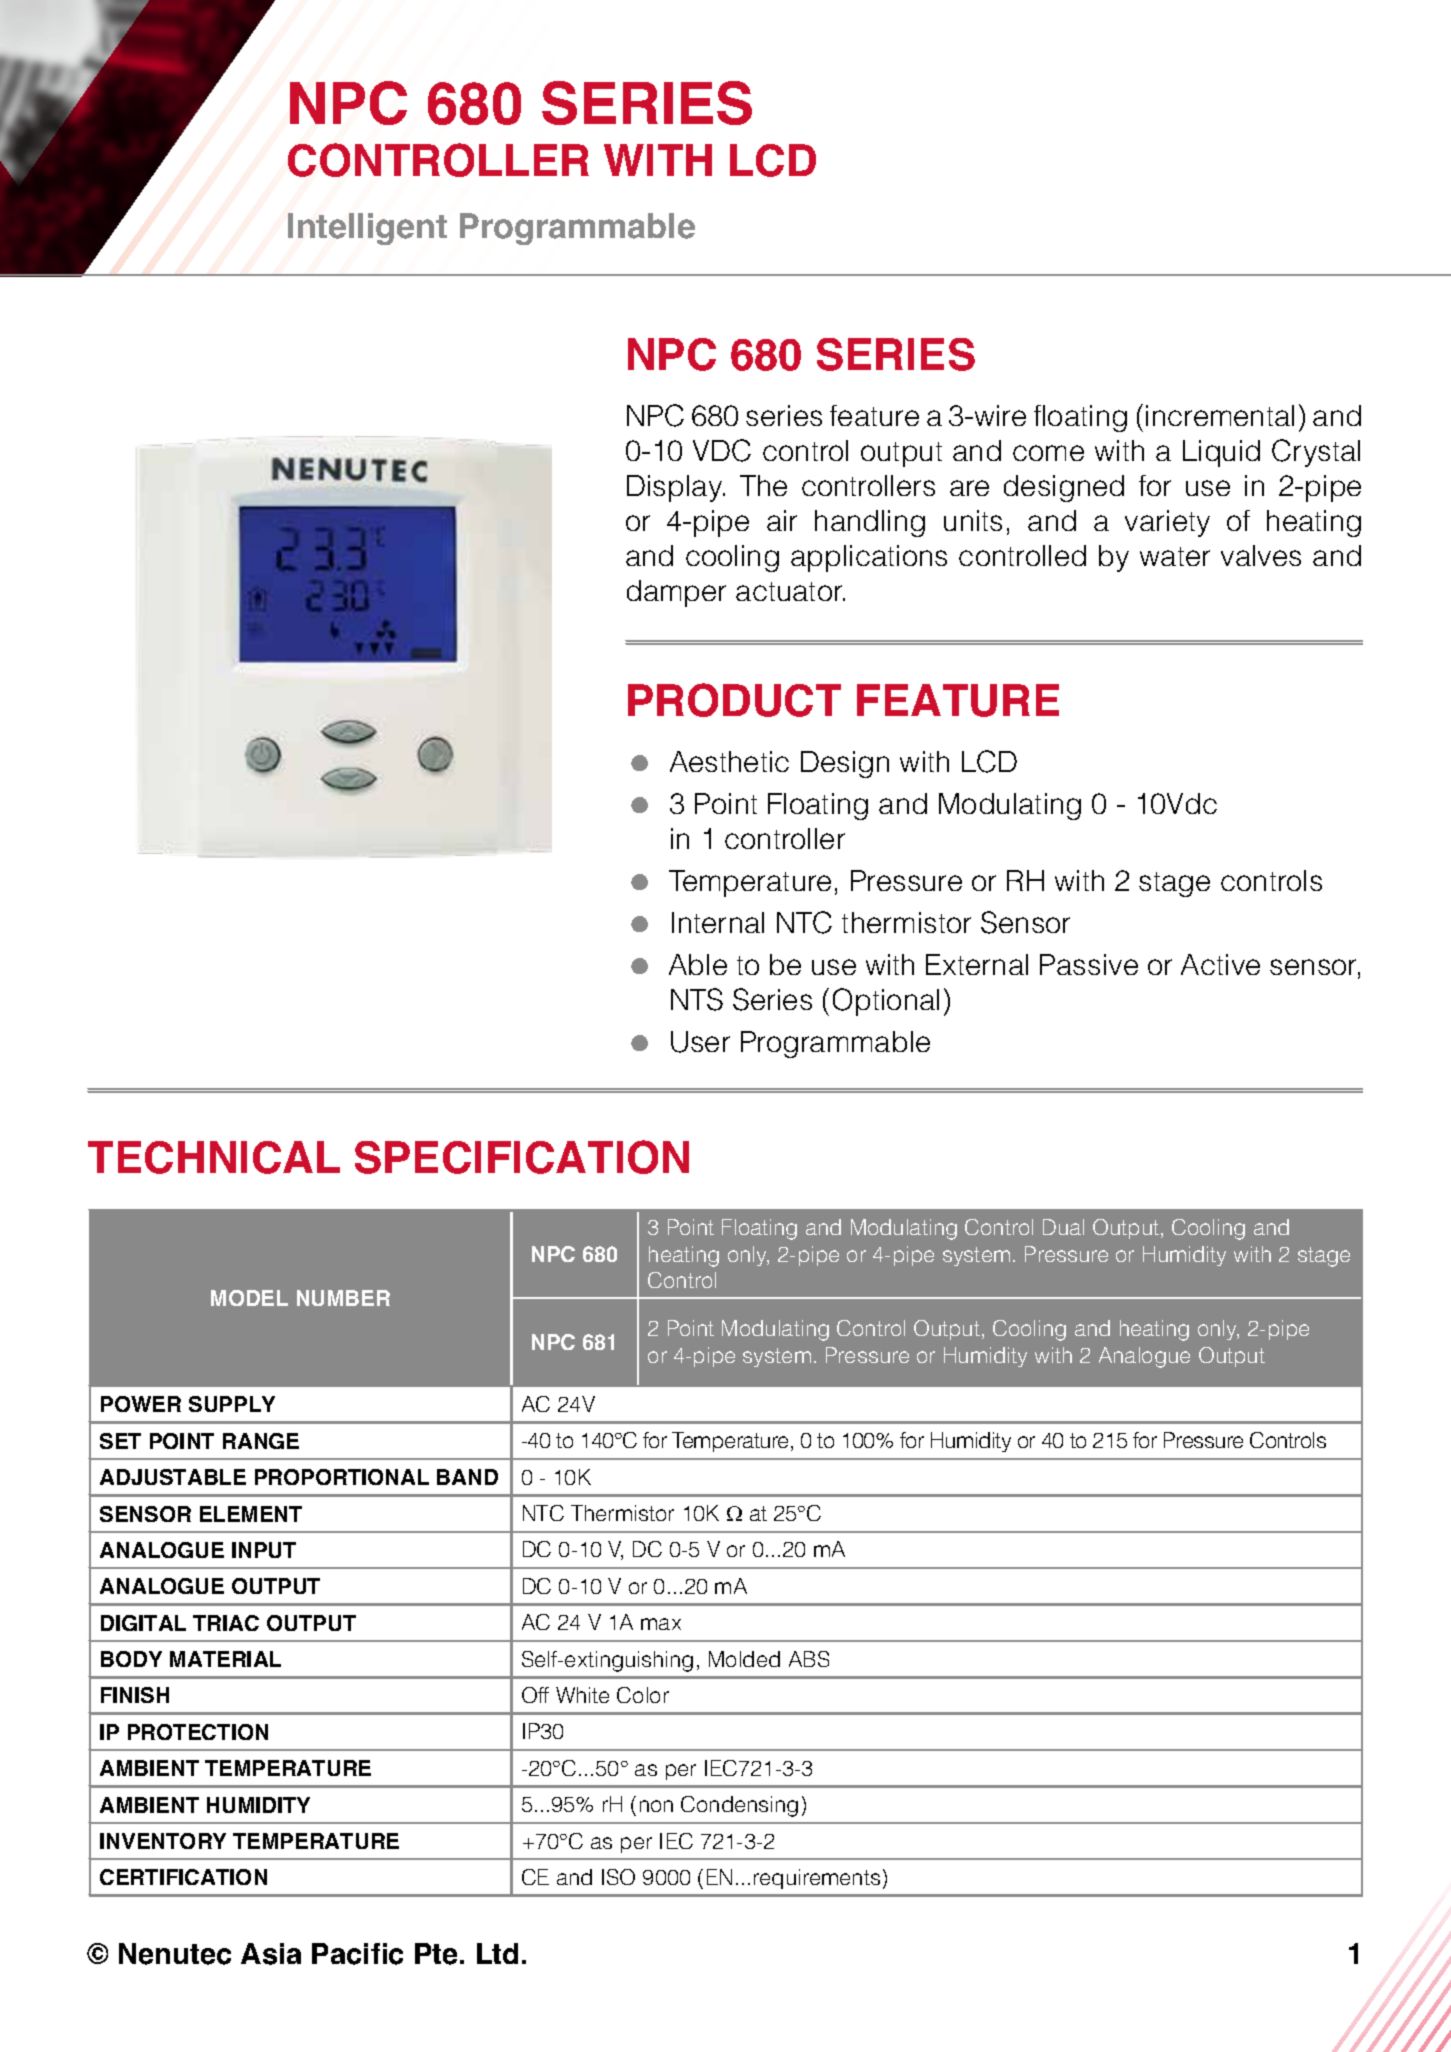  Describe the element at coordinates (676, 488) in the screenshot. I see `Display` at that location.
